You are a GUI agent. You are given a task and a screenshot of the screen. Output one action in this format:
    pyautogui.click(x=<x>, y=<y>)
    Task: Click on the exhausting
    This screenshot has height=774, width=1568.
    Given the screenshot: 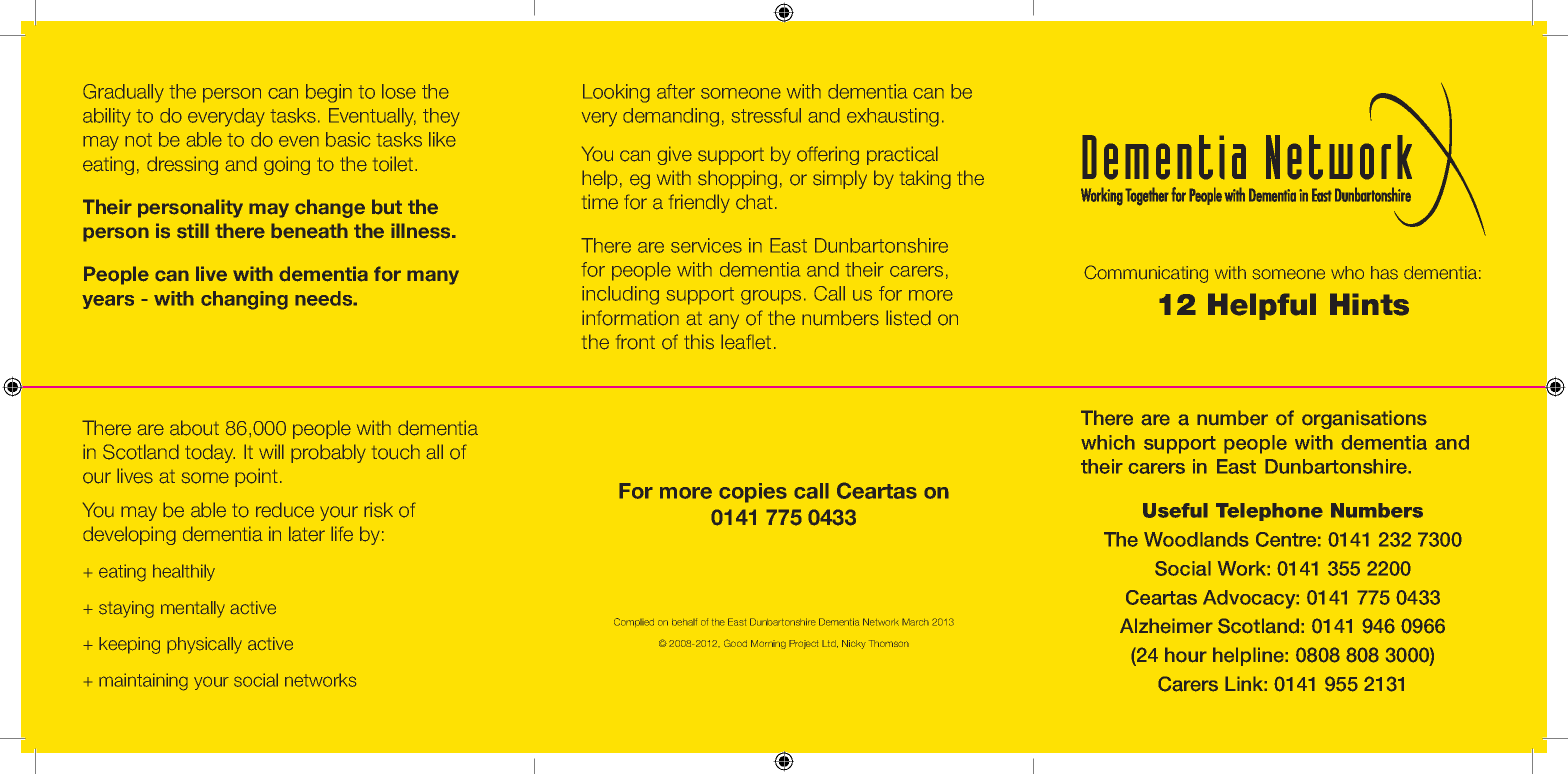 What is the action you would take?
    pyautogui.click(x=893, y=117)
